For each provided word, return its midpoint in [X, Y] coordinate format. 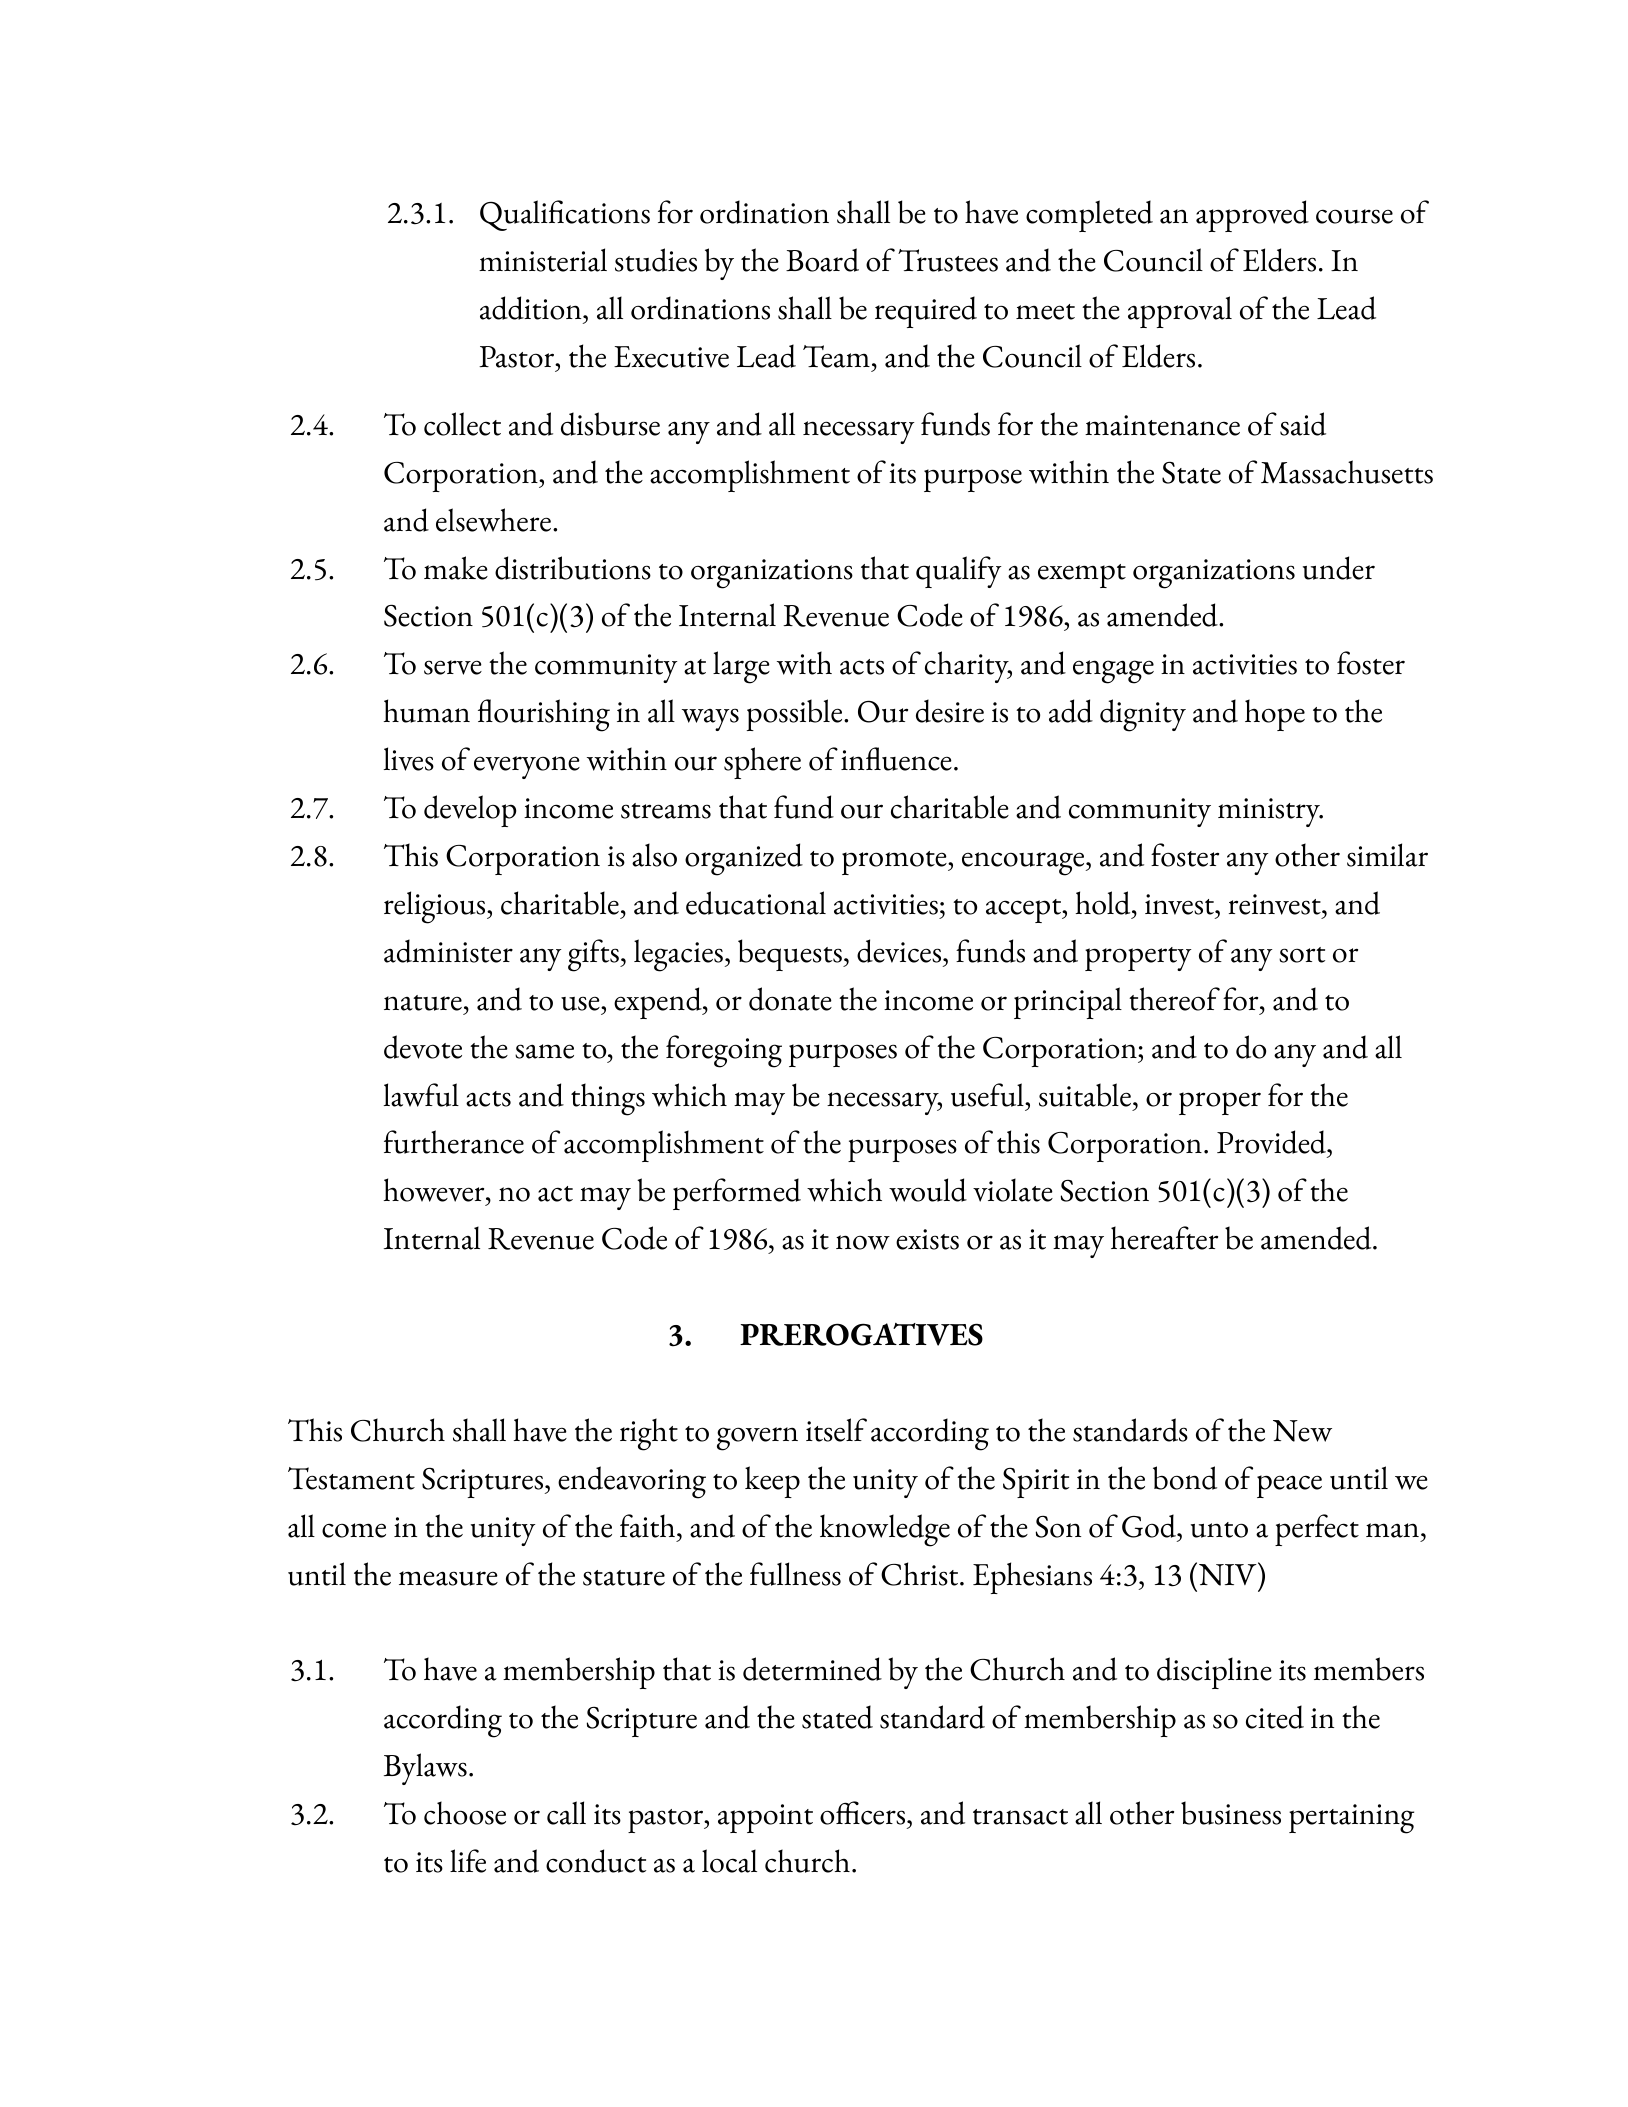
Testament [351, 1478]
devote [423, 1047]
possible [796, 715]
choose [465, 1813]
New [1302, 1431]
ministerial [543, 260]
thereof [1174, 999]
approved [1252, 216]
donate [790, 999]
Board [822, 260]
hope [1275, 715]
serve [453, 667]
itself [836, 1430]
